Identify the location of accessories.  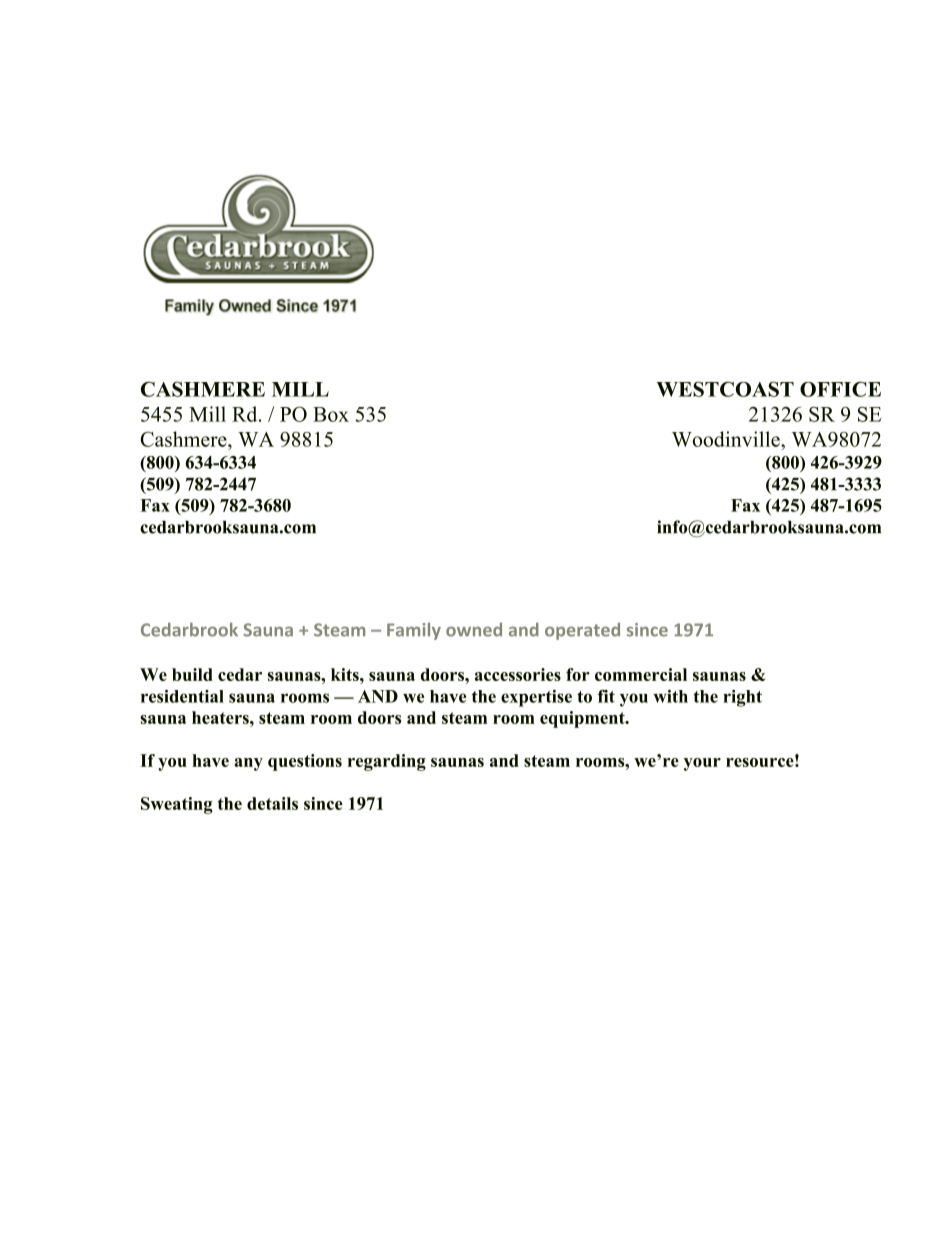
(518, 674).
